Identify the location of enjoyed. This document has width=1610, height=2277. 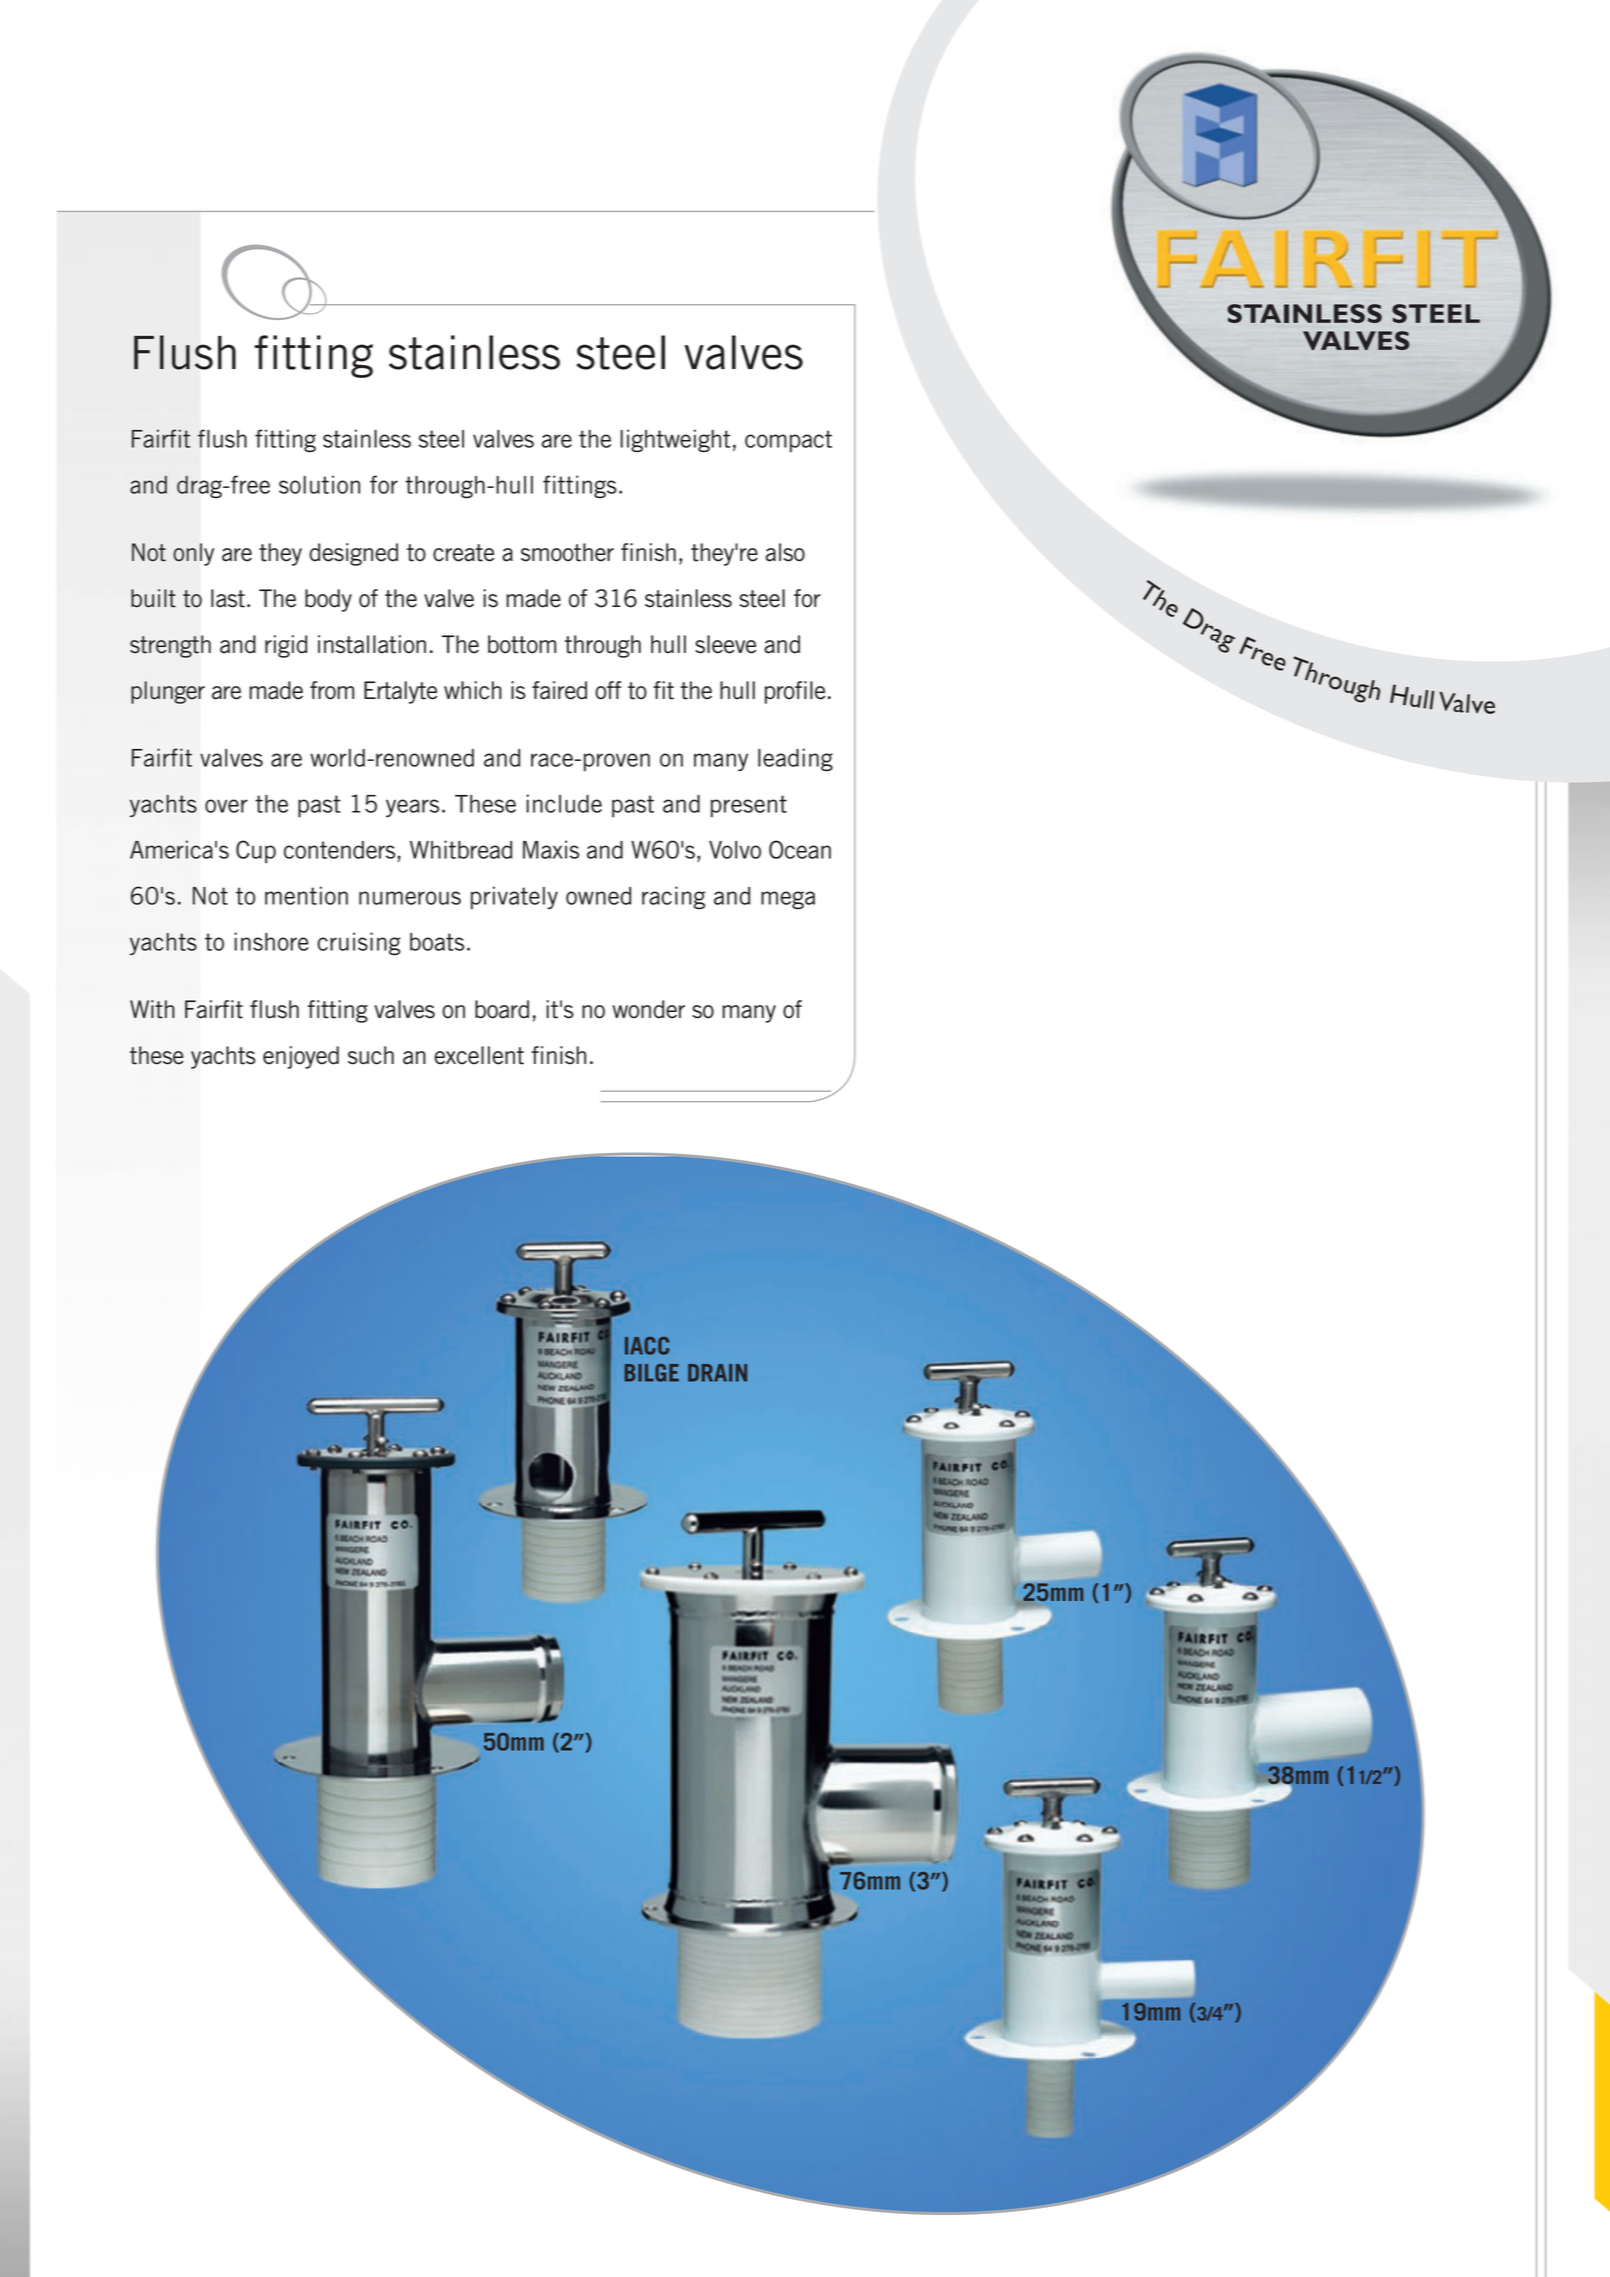
(301, 1057).
